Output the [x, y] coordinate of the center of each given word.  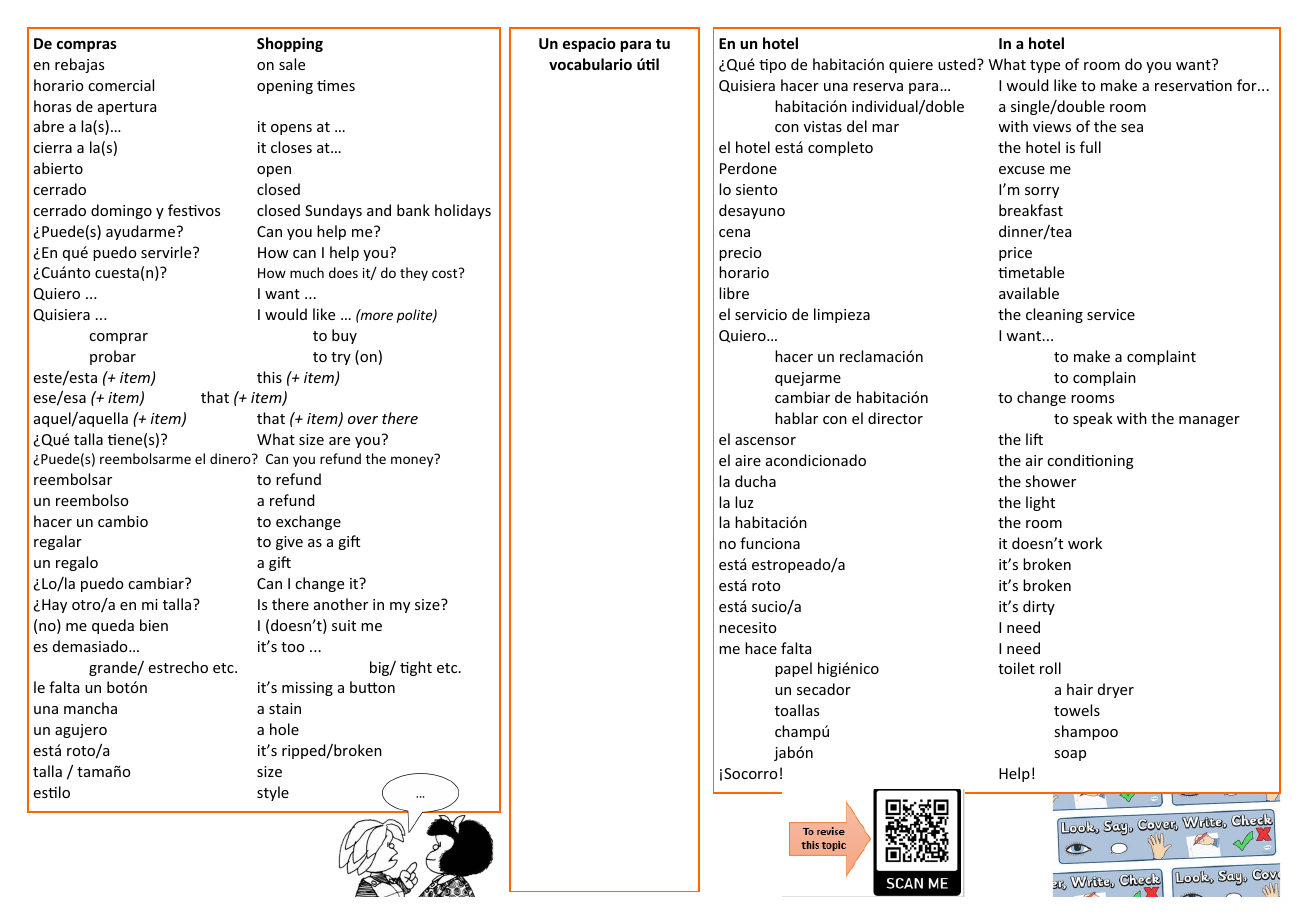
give [289, 543]
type [1045, 66]
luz [744, 502]
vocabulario [590, 64]
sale [292, 64]
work [1085, 543]
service [1111, 314]
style [273, 793]
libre [734, 293]
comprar [118, 338]
